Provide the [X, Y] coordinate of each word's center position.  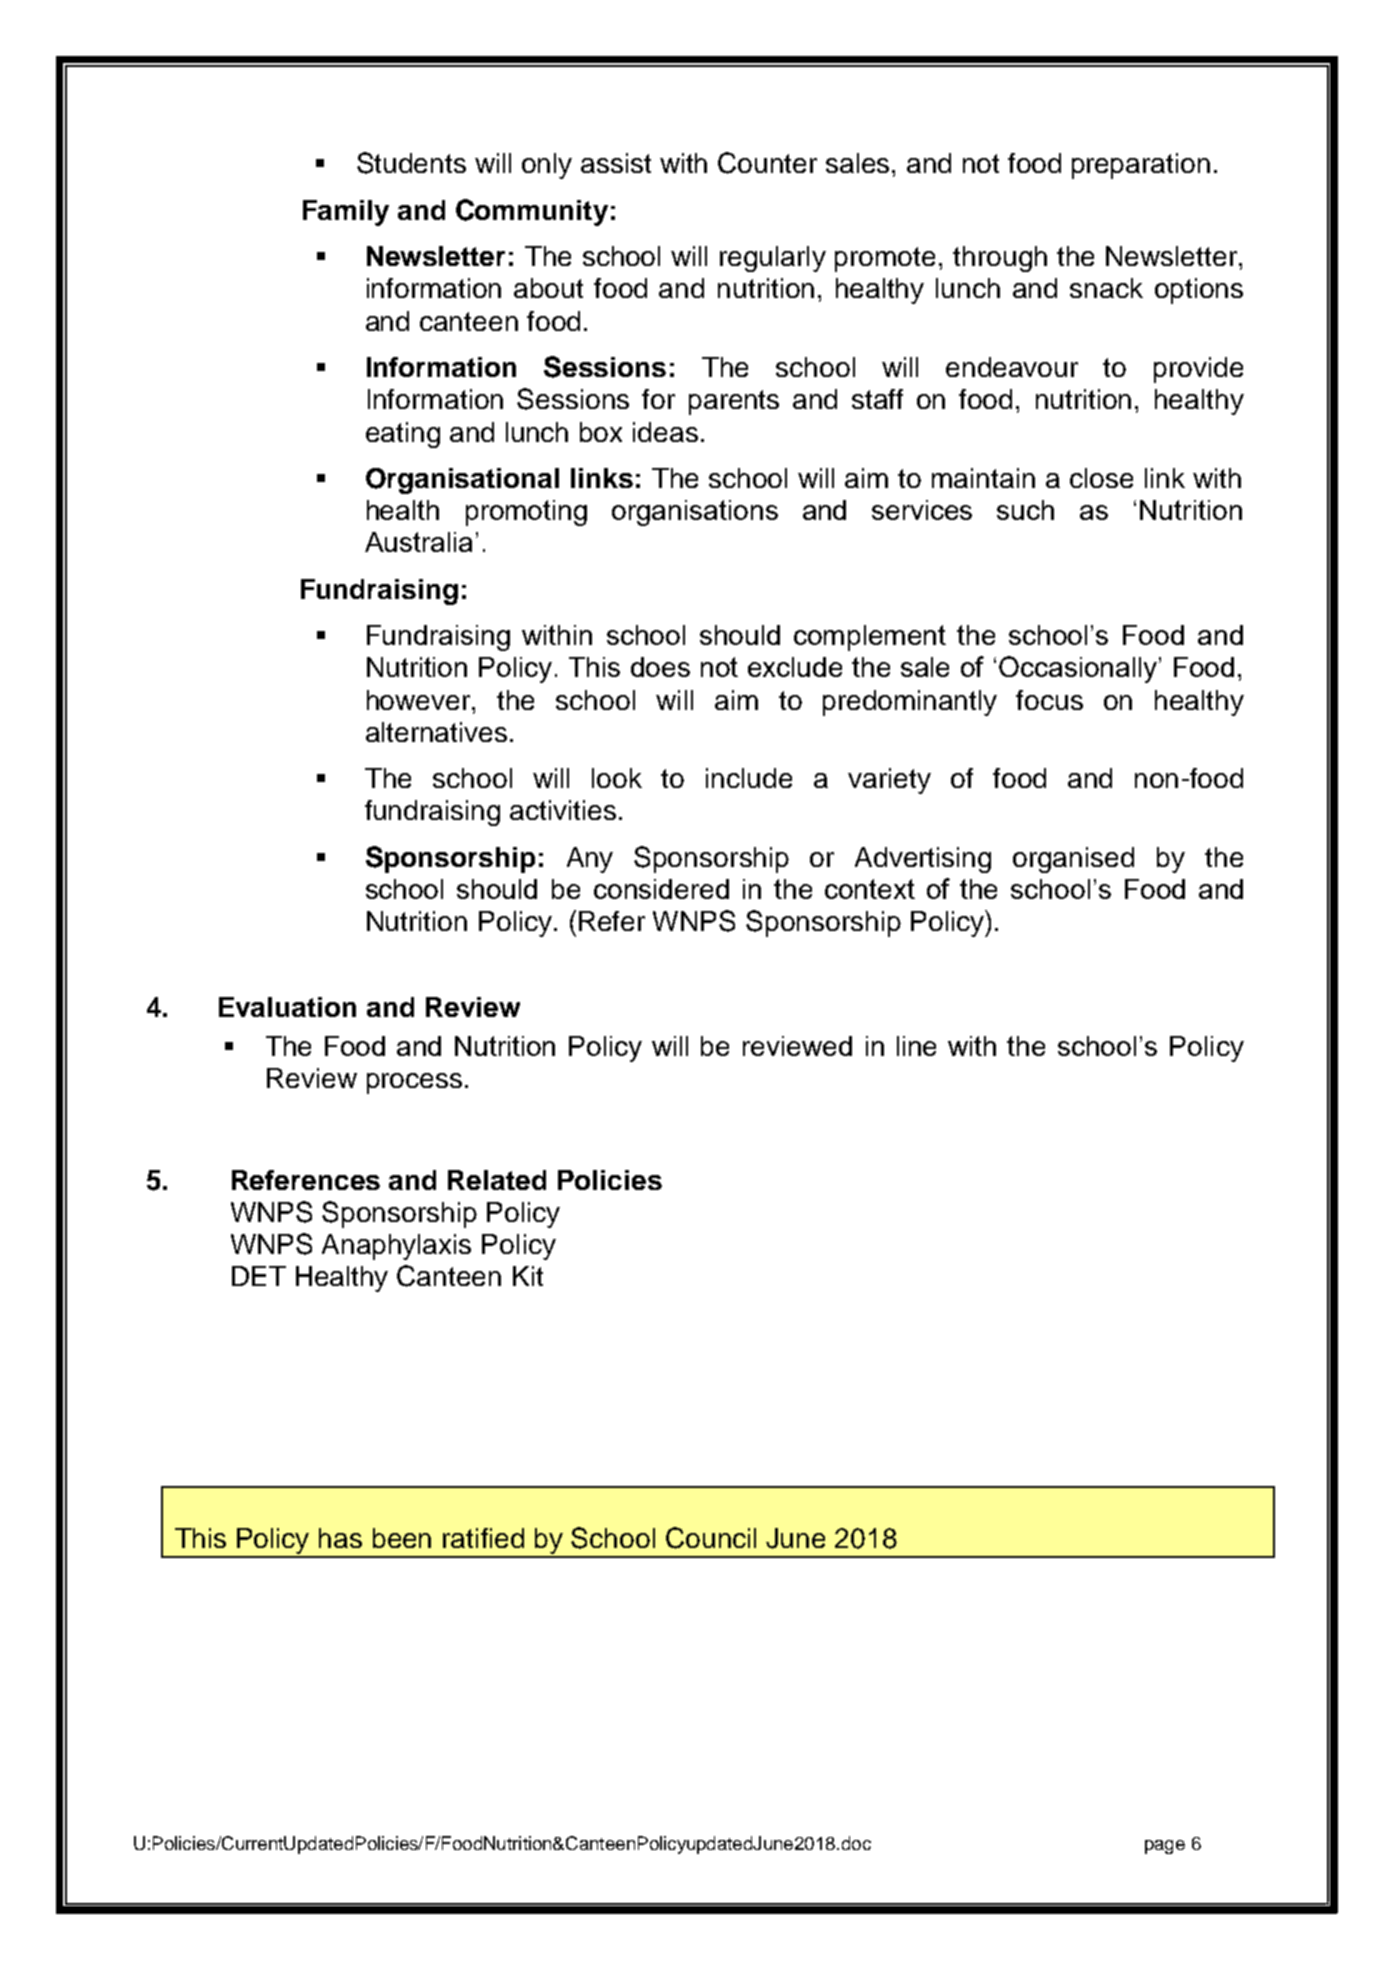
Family [346, 213]
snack [1106, 288]
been [402, 1538]
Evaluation [287, 1007]
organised [1073, 860]
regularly [773, 259]
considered [661, 889]
